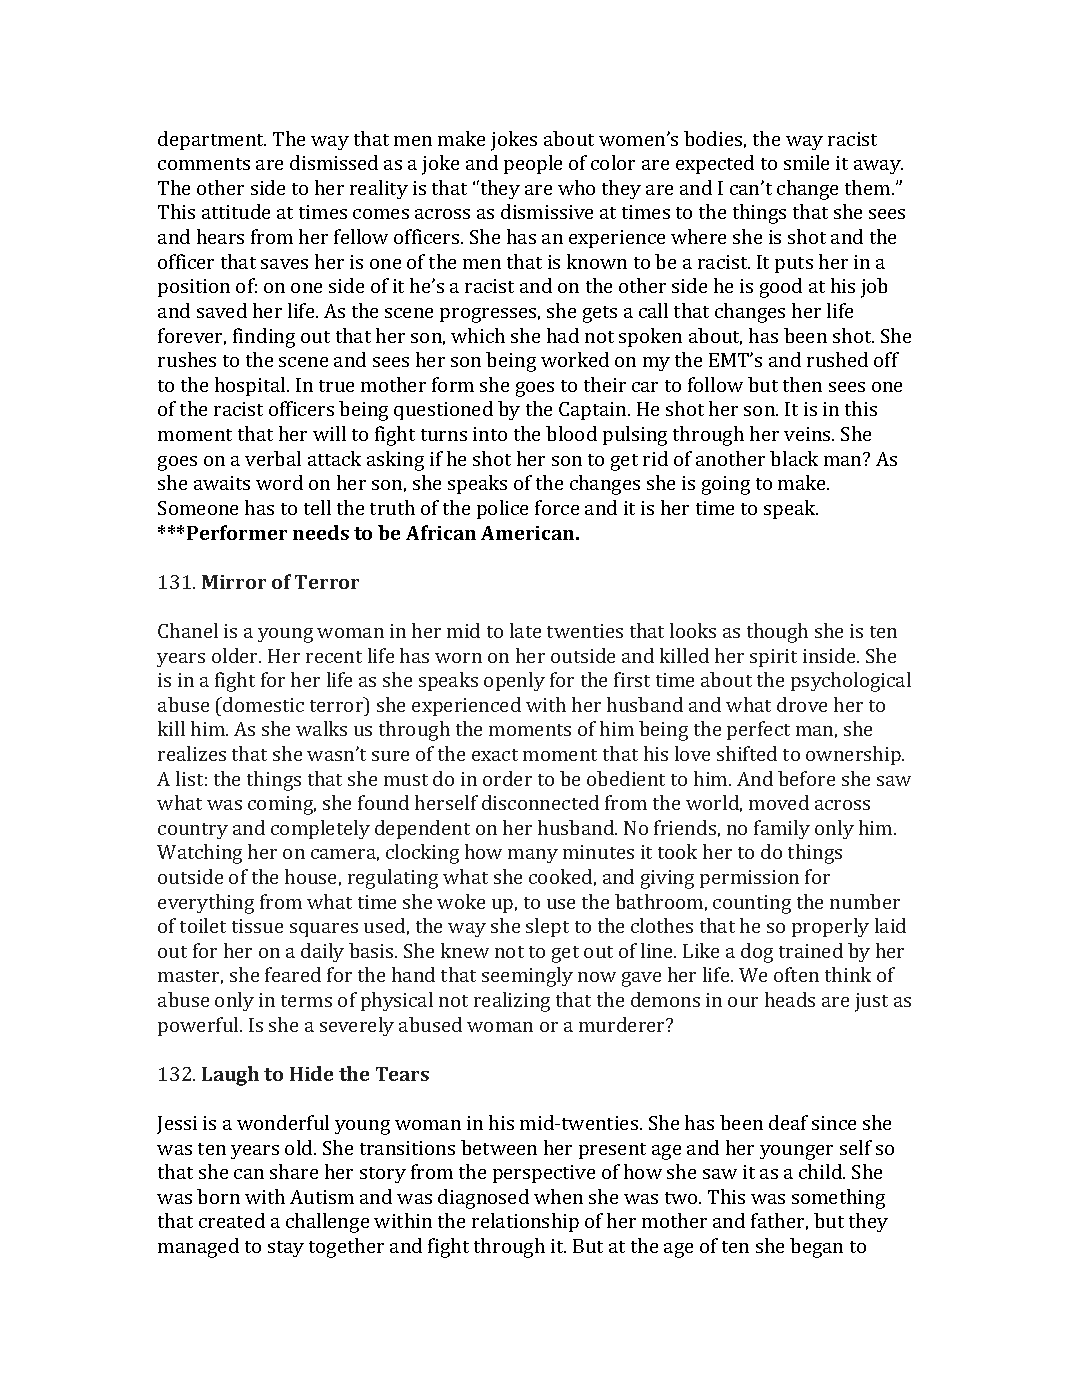 This document has width=1070, height=1385. Describe the element at coordinates (529, 533) in the document. I see `American` at that location.
